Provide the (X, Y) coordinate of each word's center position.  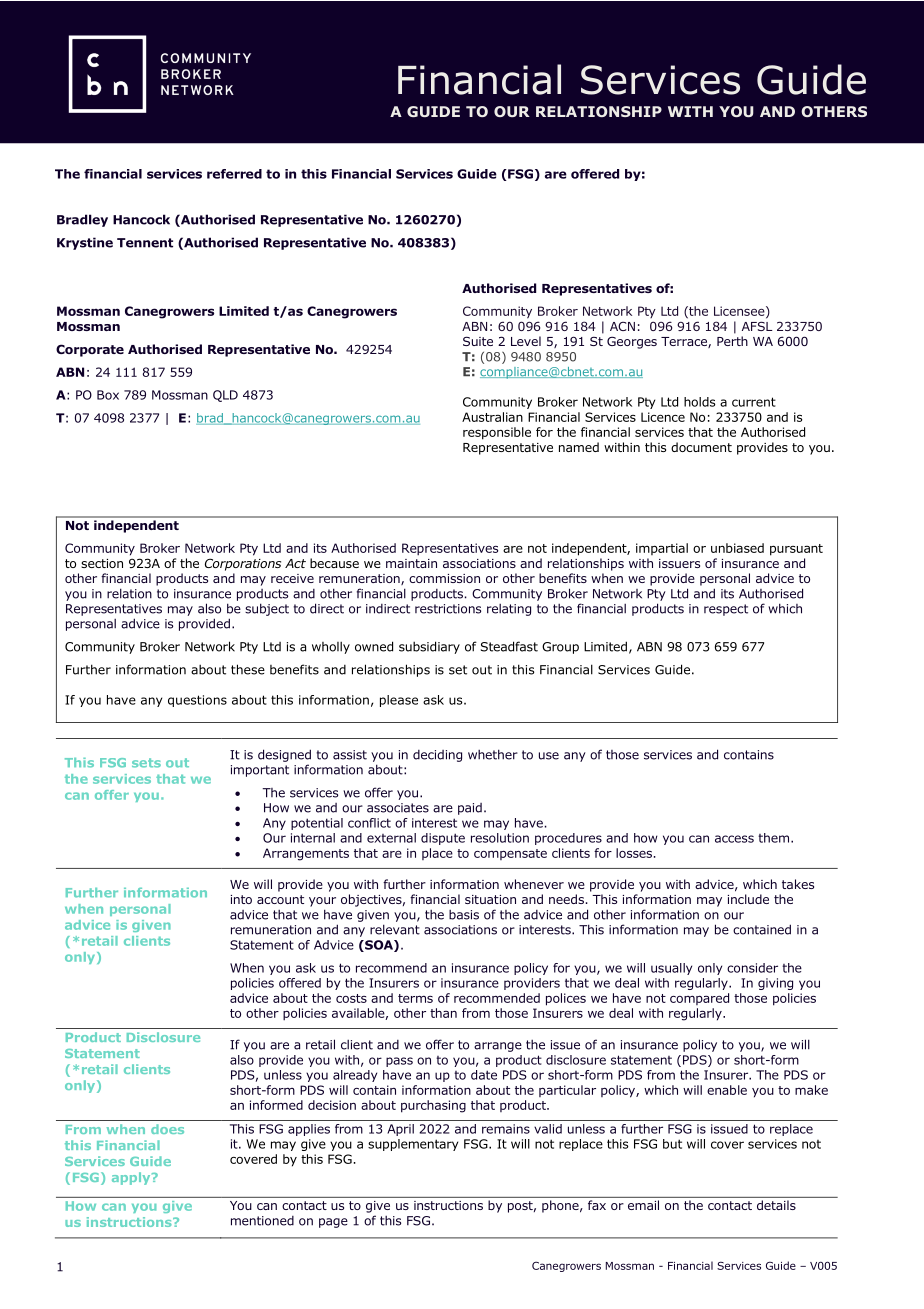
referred (234, 174)
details (776, 1205)
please (399, 701)
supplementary (413, 1145)
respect (726, 610)
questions (197, 701)
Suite (478, 341)
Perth (732, 341)
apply (132, 1178)
